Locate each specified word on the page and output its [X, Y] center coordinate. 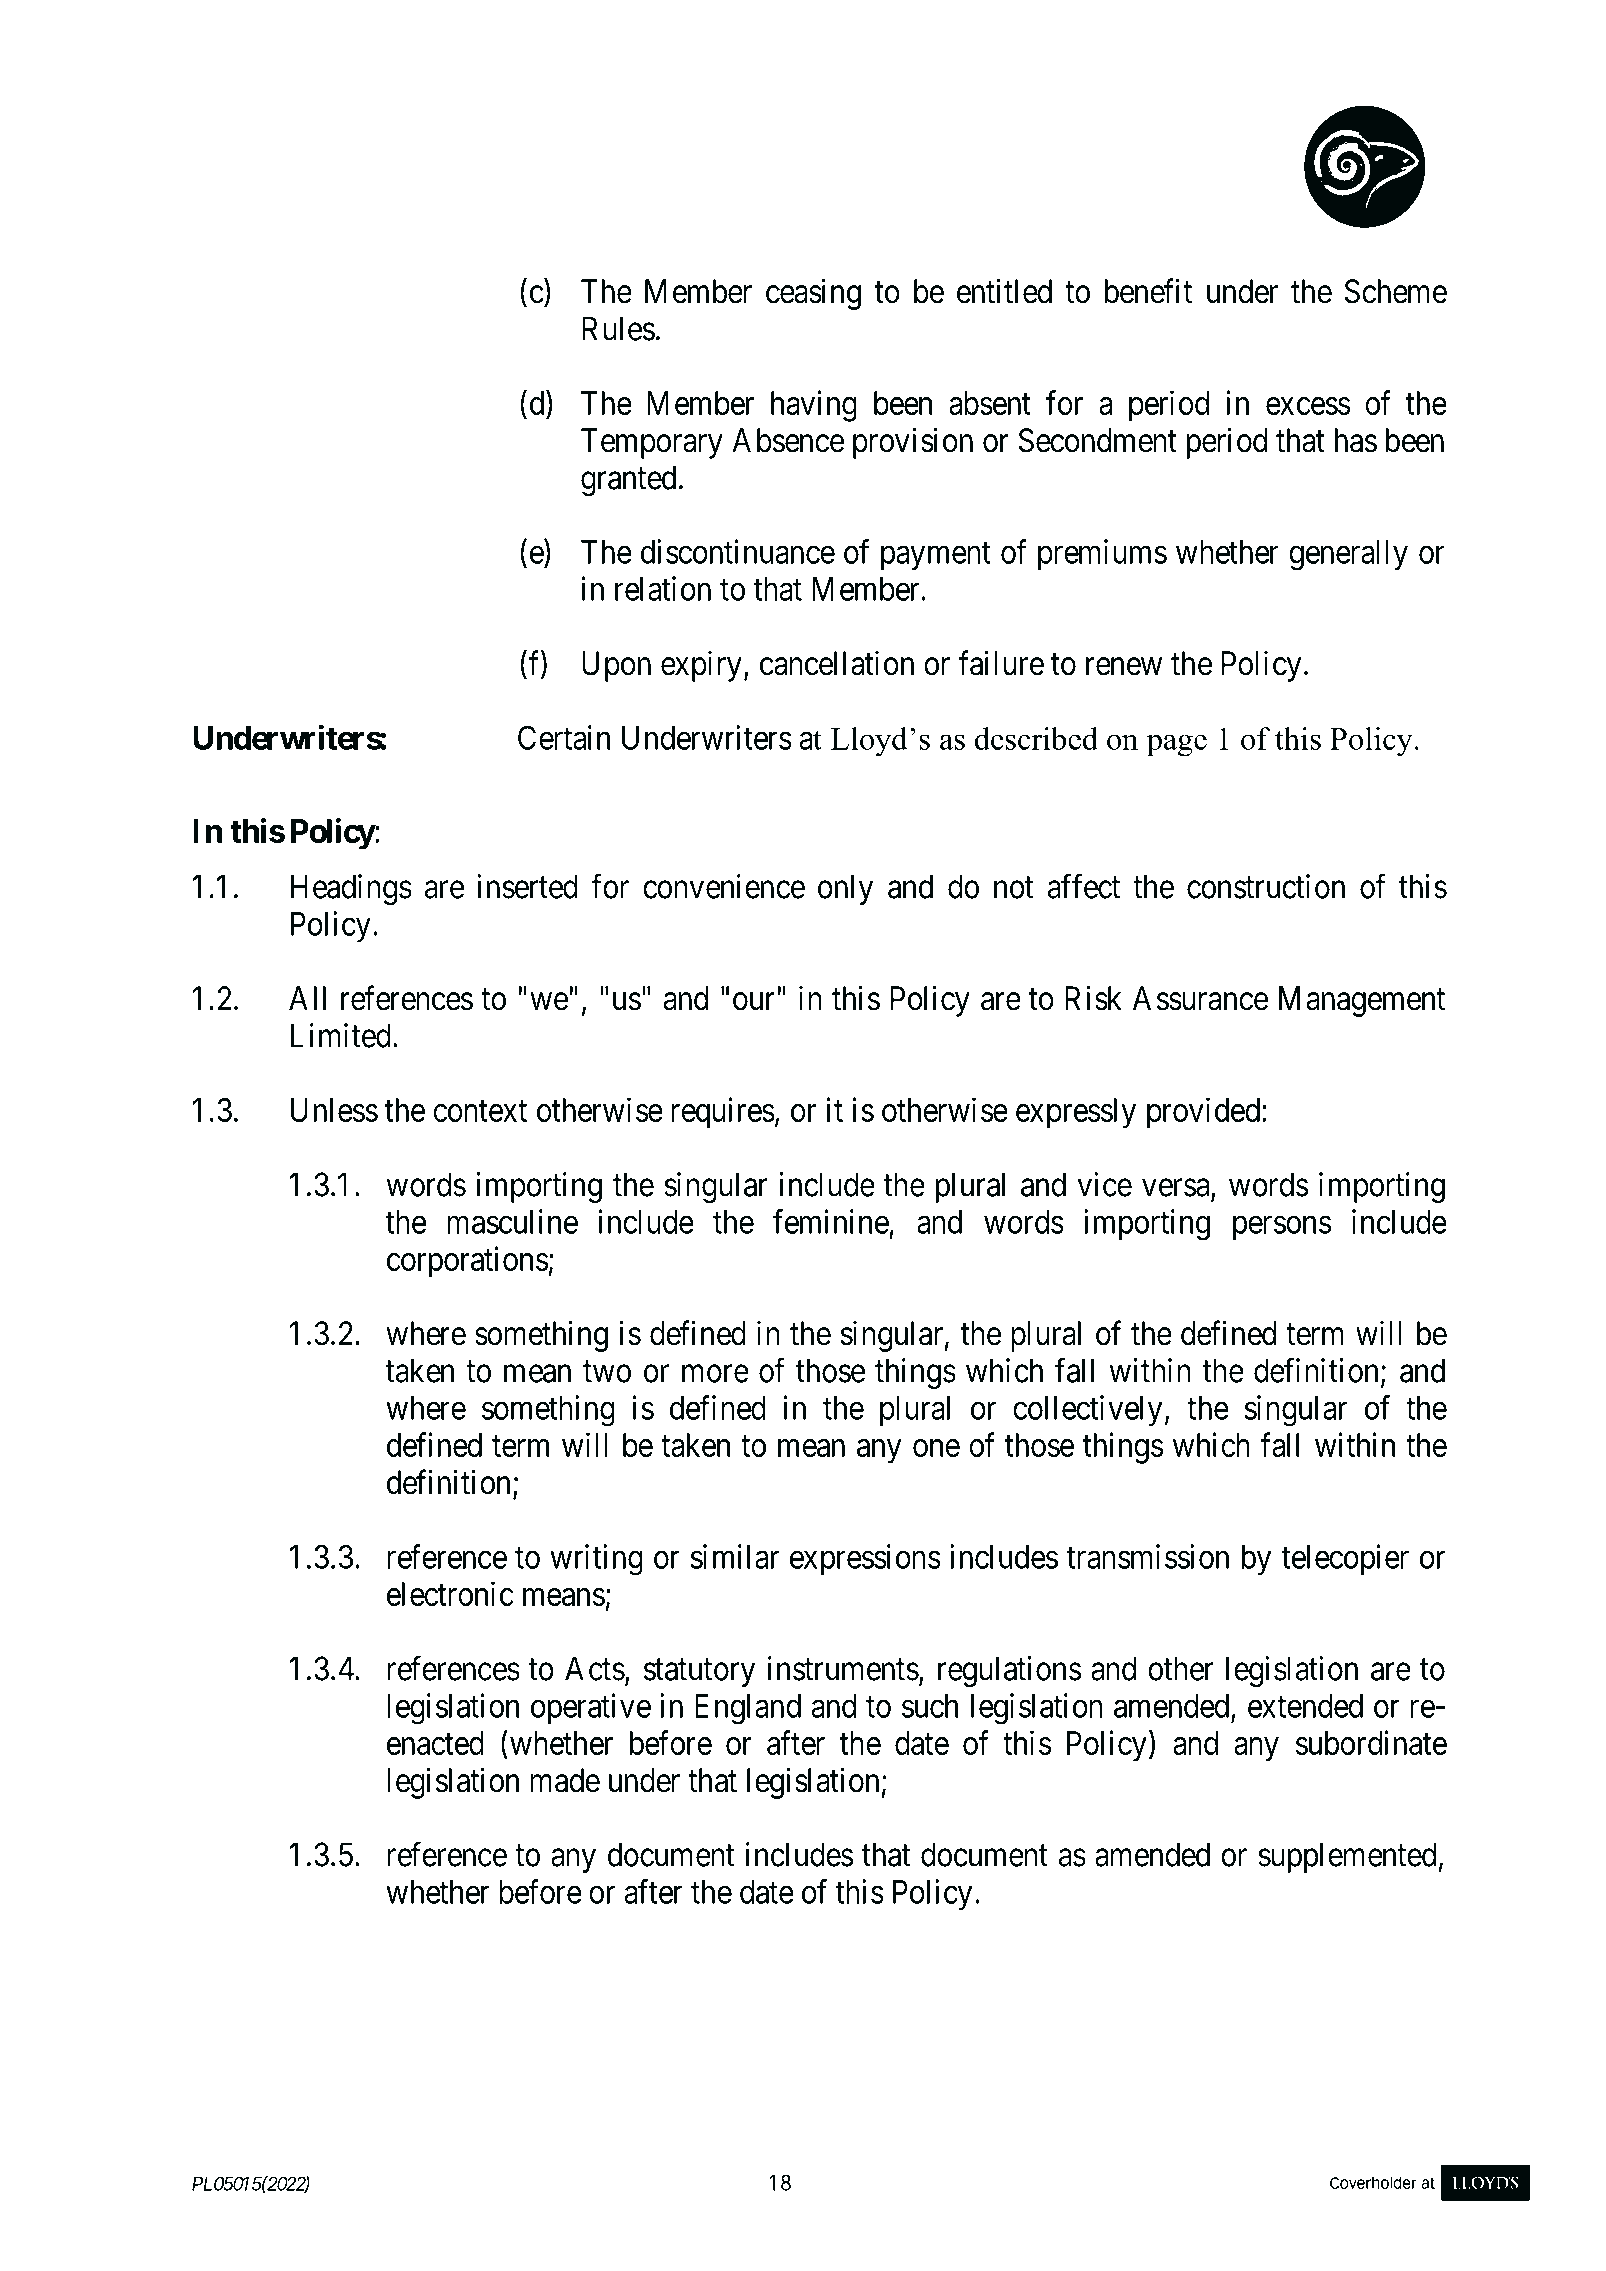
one [936, 1448]
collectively [1087, 1411]
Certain [564, 737]
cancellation [837, 663]
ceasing [813, 294]
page [1177, 745]
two [607, 1372]
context [480, 1111]
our [754, 1002]
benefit [1148, 291]
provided [1205, 1113]
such [930, 1706]
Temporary [652, 443]
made [565, 1780]
